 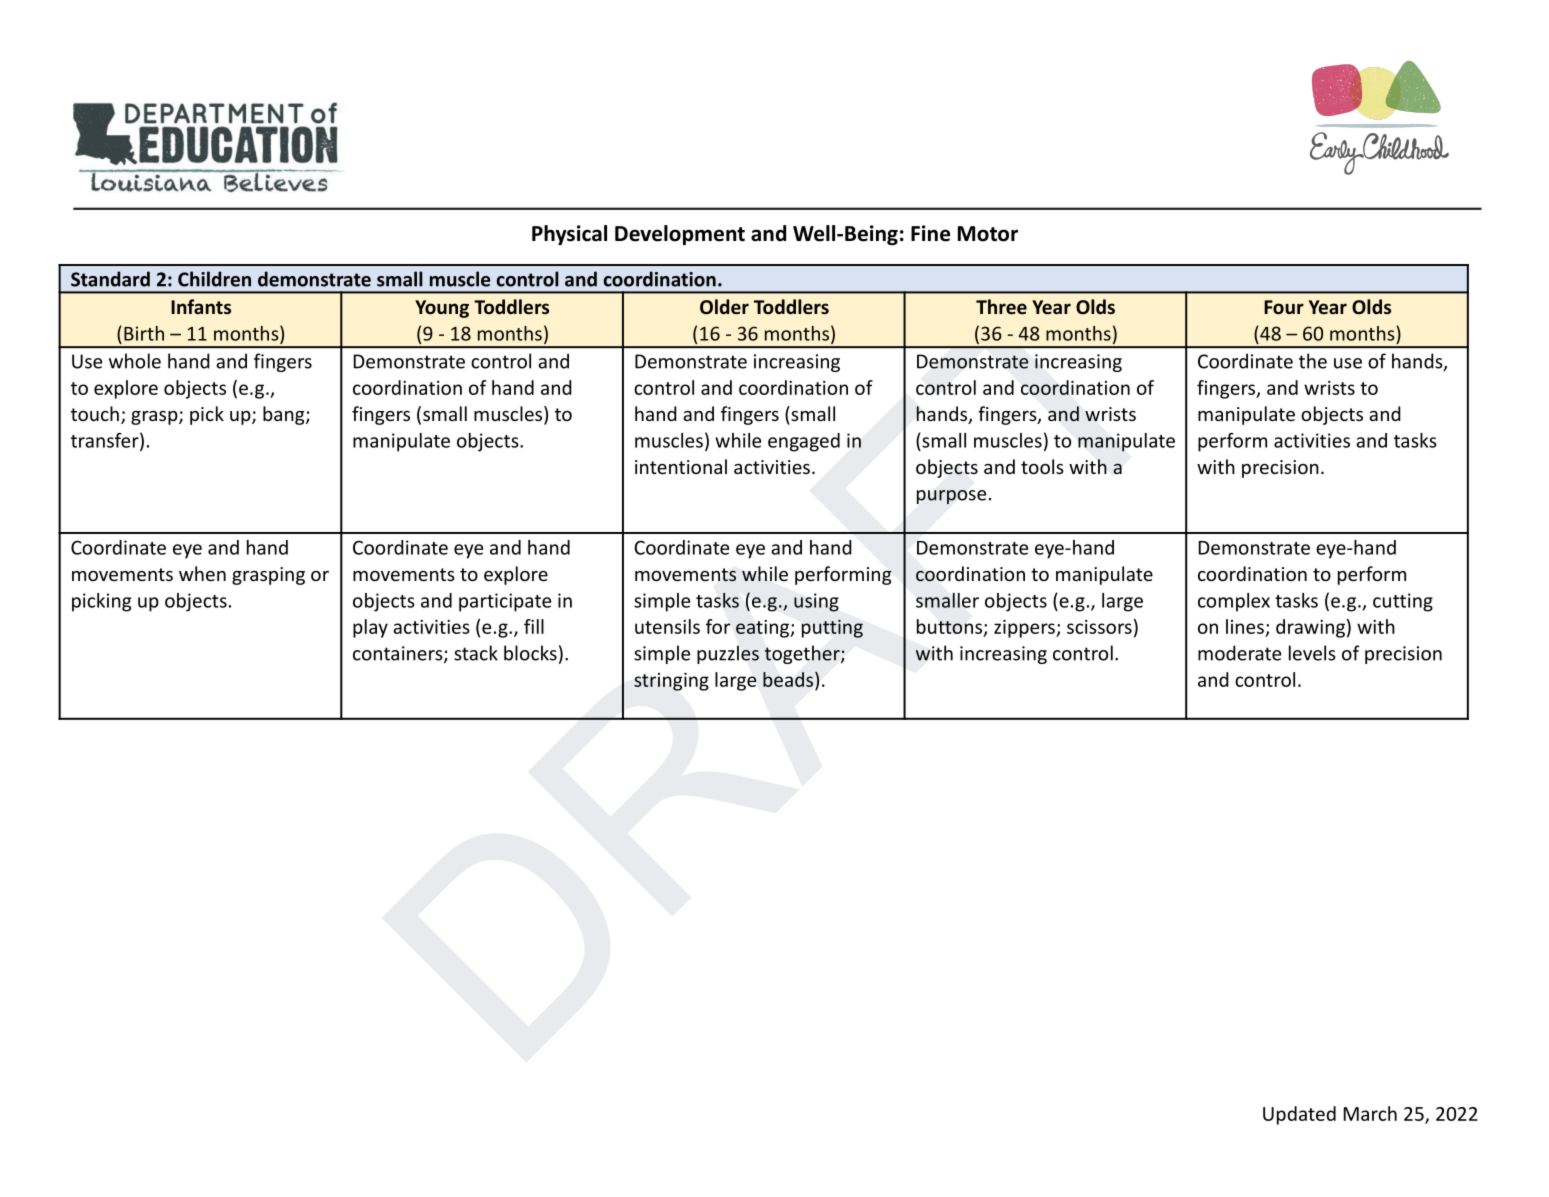 I want to click on levels, so click(x=1312, y=653).
